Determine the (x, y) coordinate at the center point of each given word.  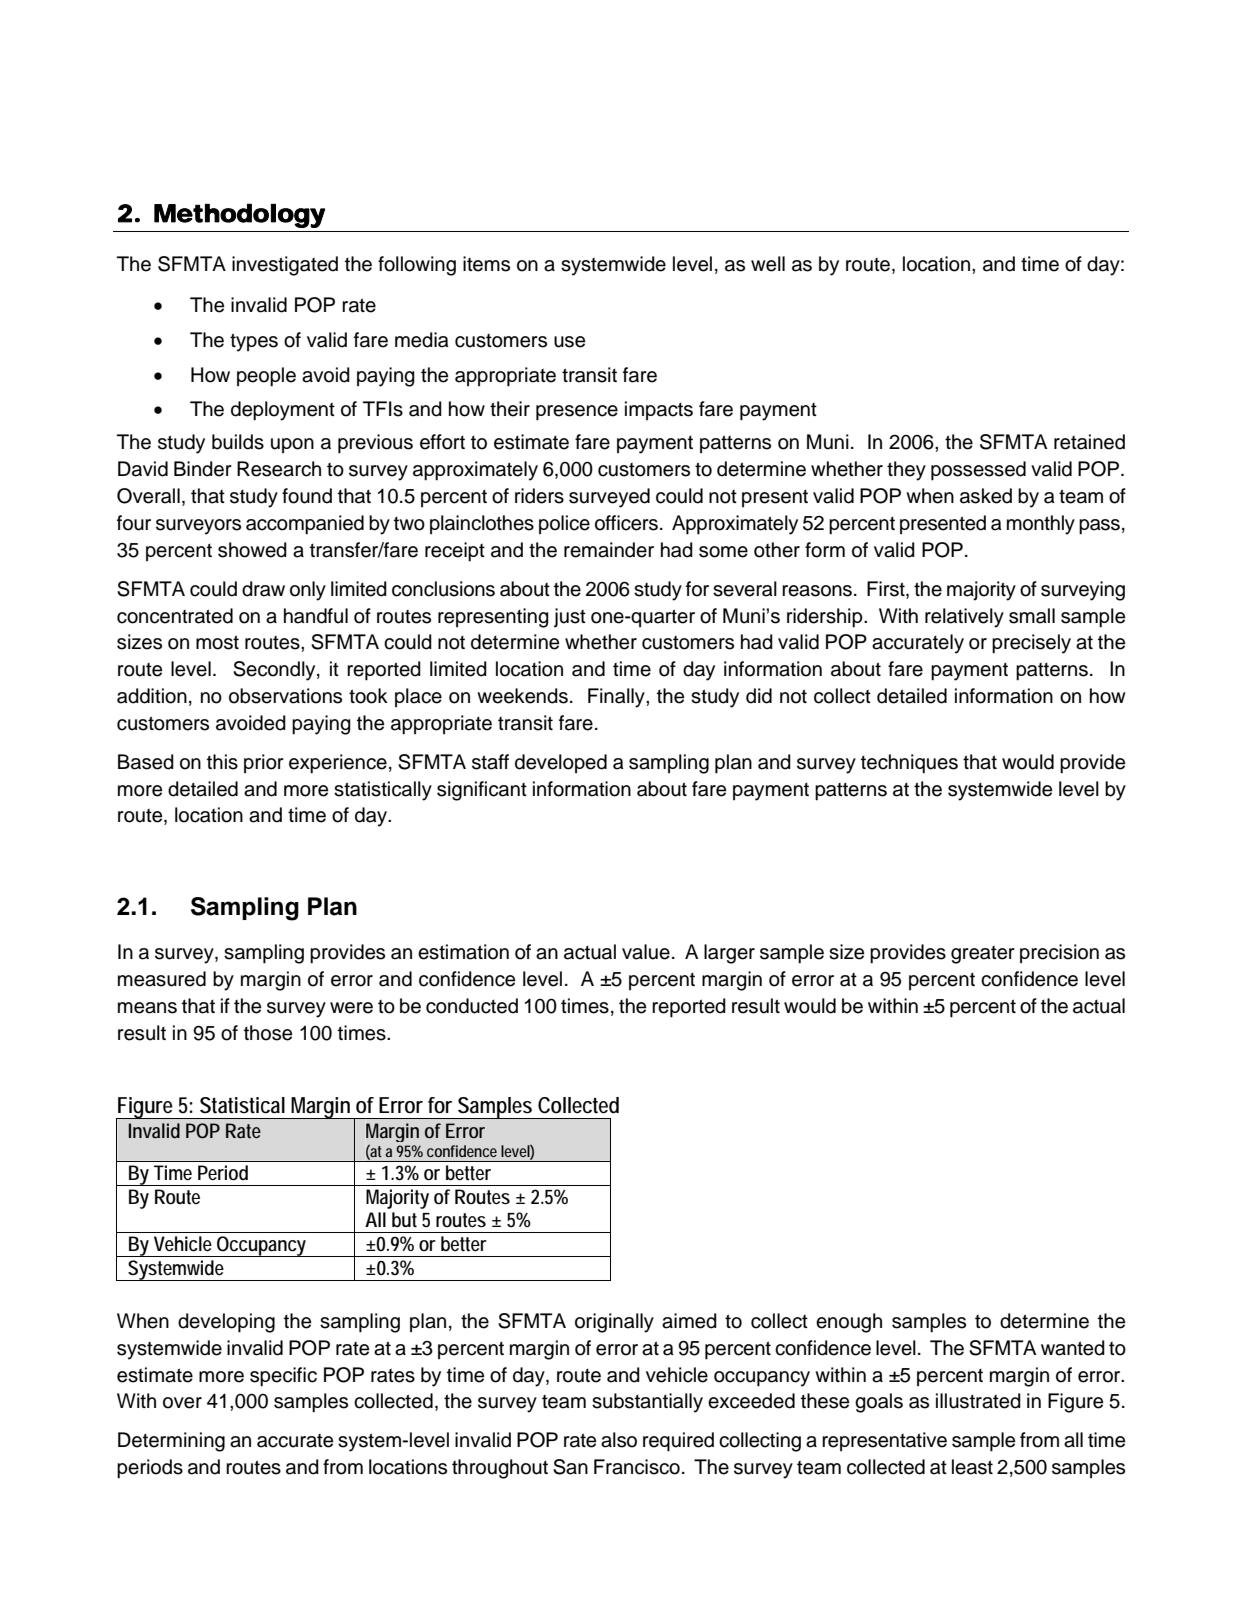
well (768, 264)
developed (561, 763)
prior (264, 763)
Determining (171, 1442)
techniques (909, 764)
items (486, 264)
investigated (285, 266)
